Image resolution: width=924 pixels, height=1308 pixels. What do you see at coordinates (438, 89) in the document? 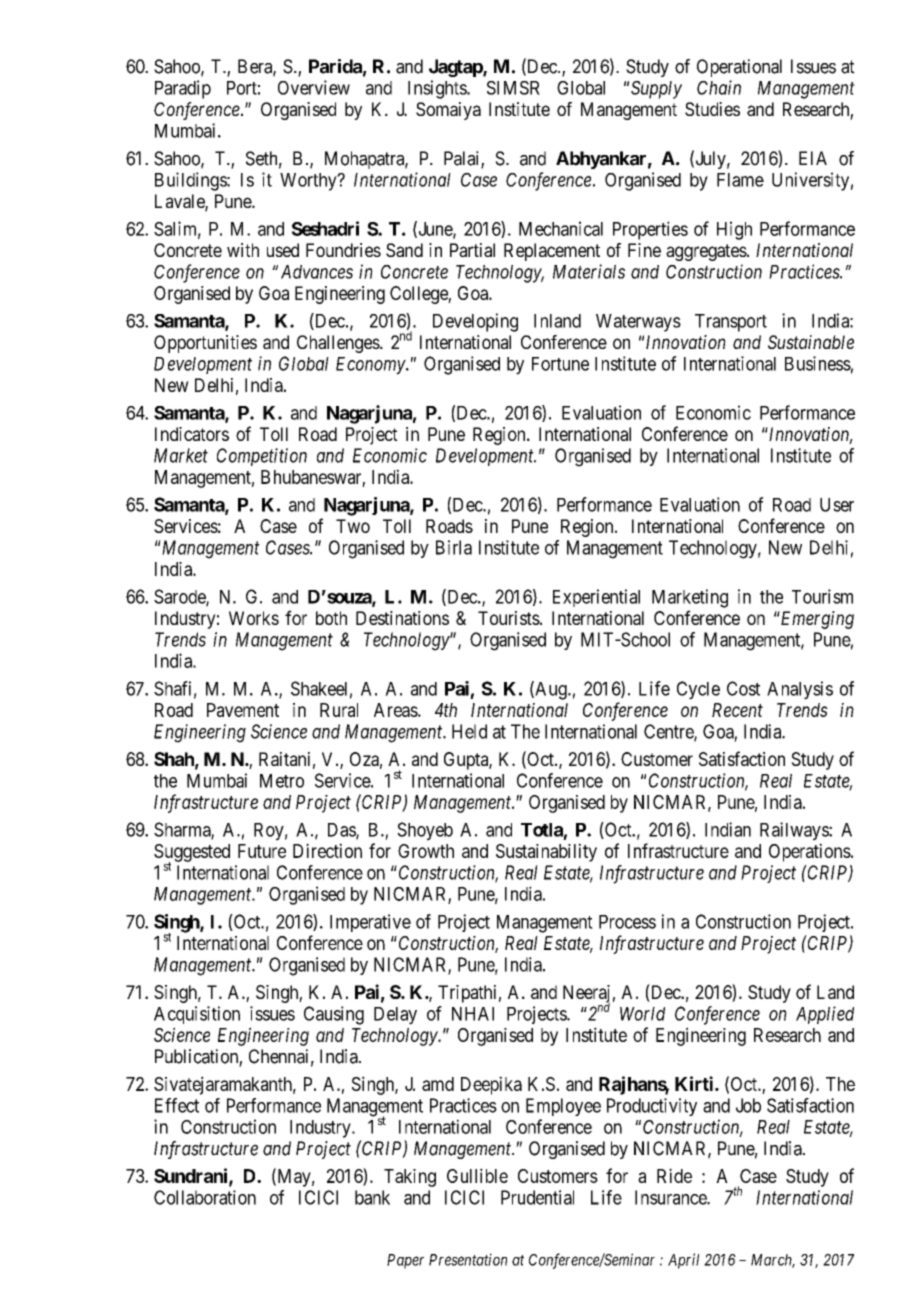
I see `Insights` at bounding box center [438, 89].
